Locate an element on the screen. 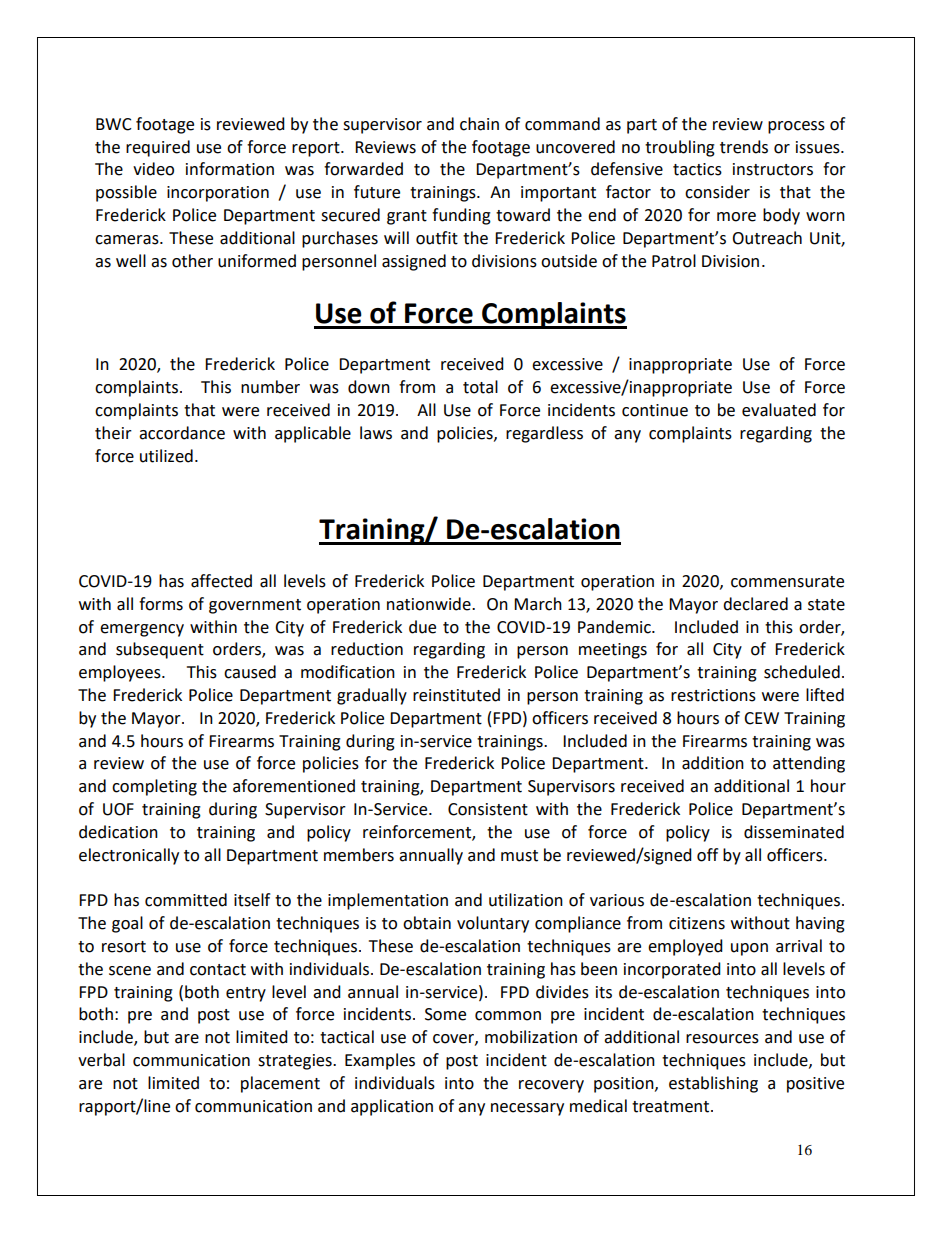 The image size is (952, 1233). trends is located at coordinates (744, 147).
